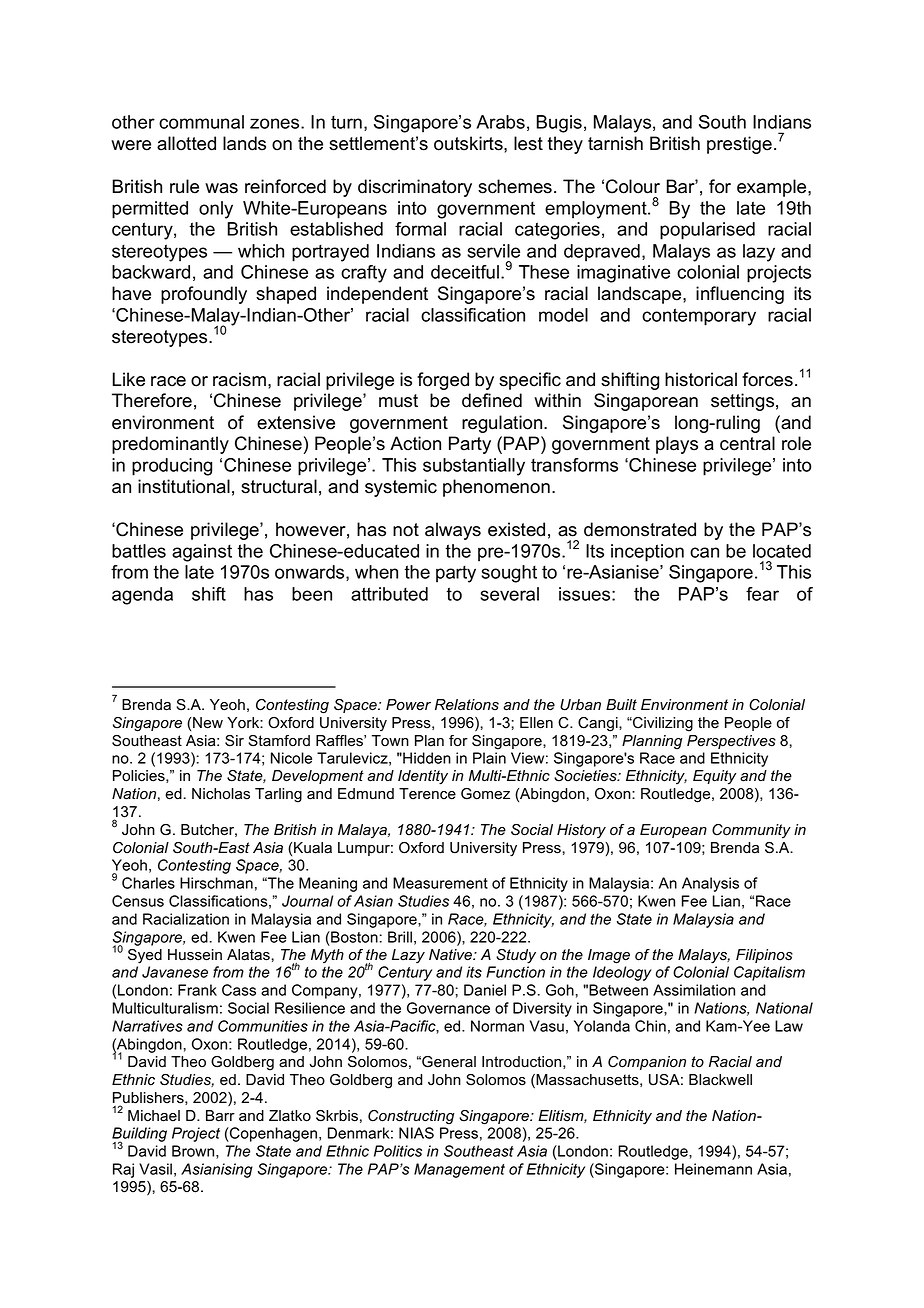  What do you see at coordinates (469, 143) in the screenshot?
I see `outskirts` at bounding box center [469, 143].
